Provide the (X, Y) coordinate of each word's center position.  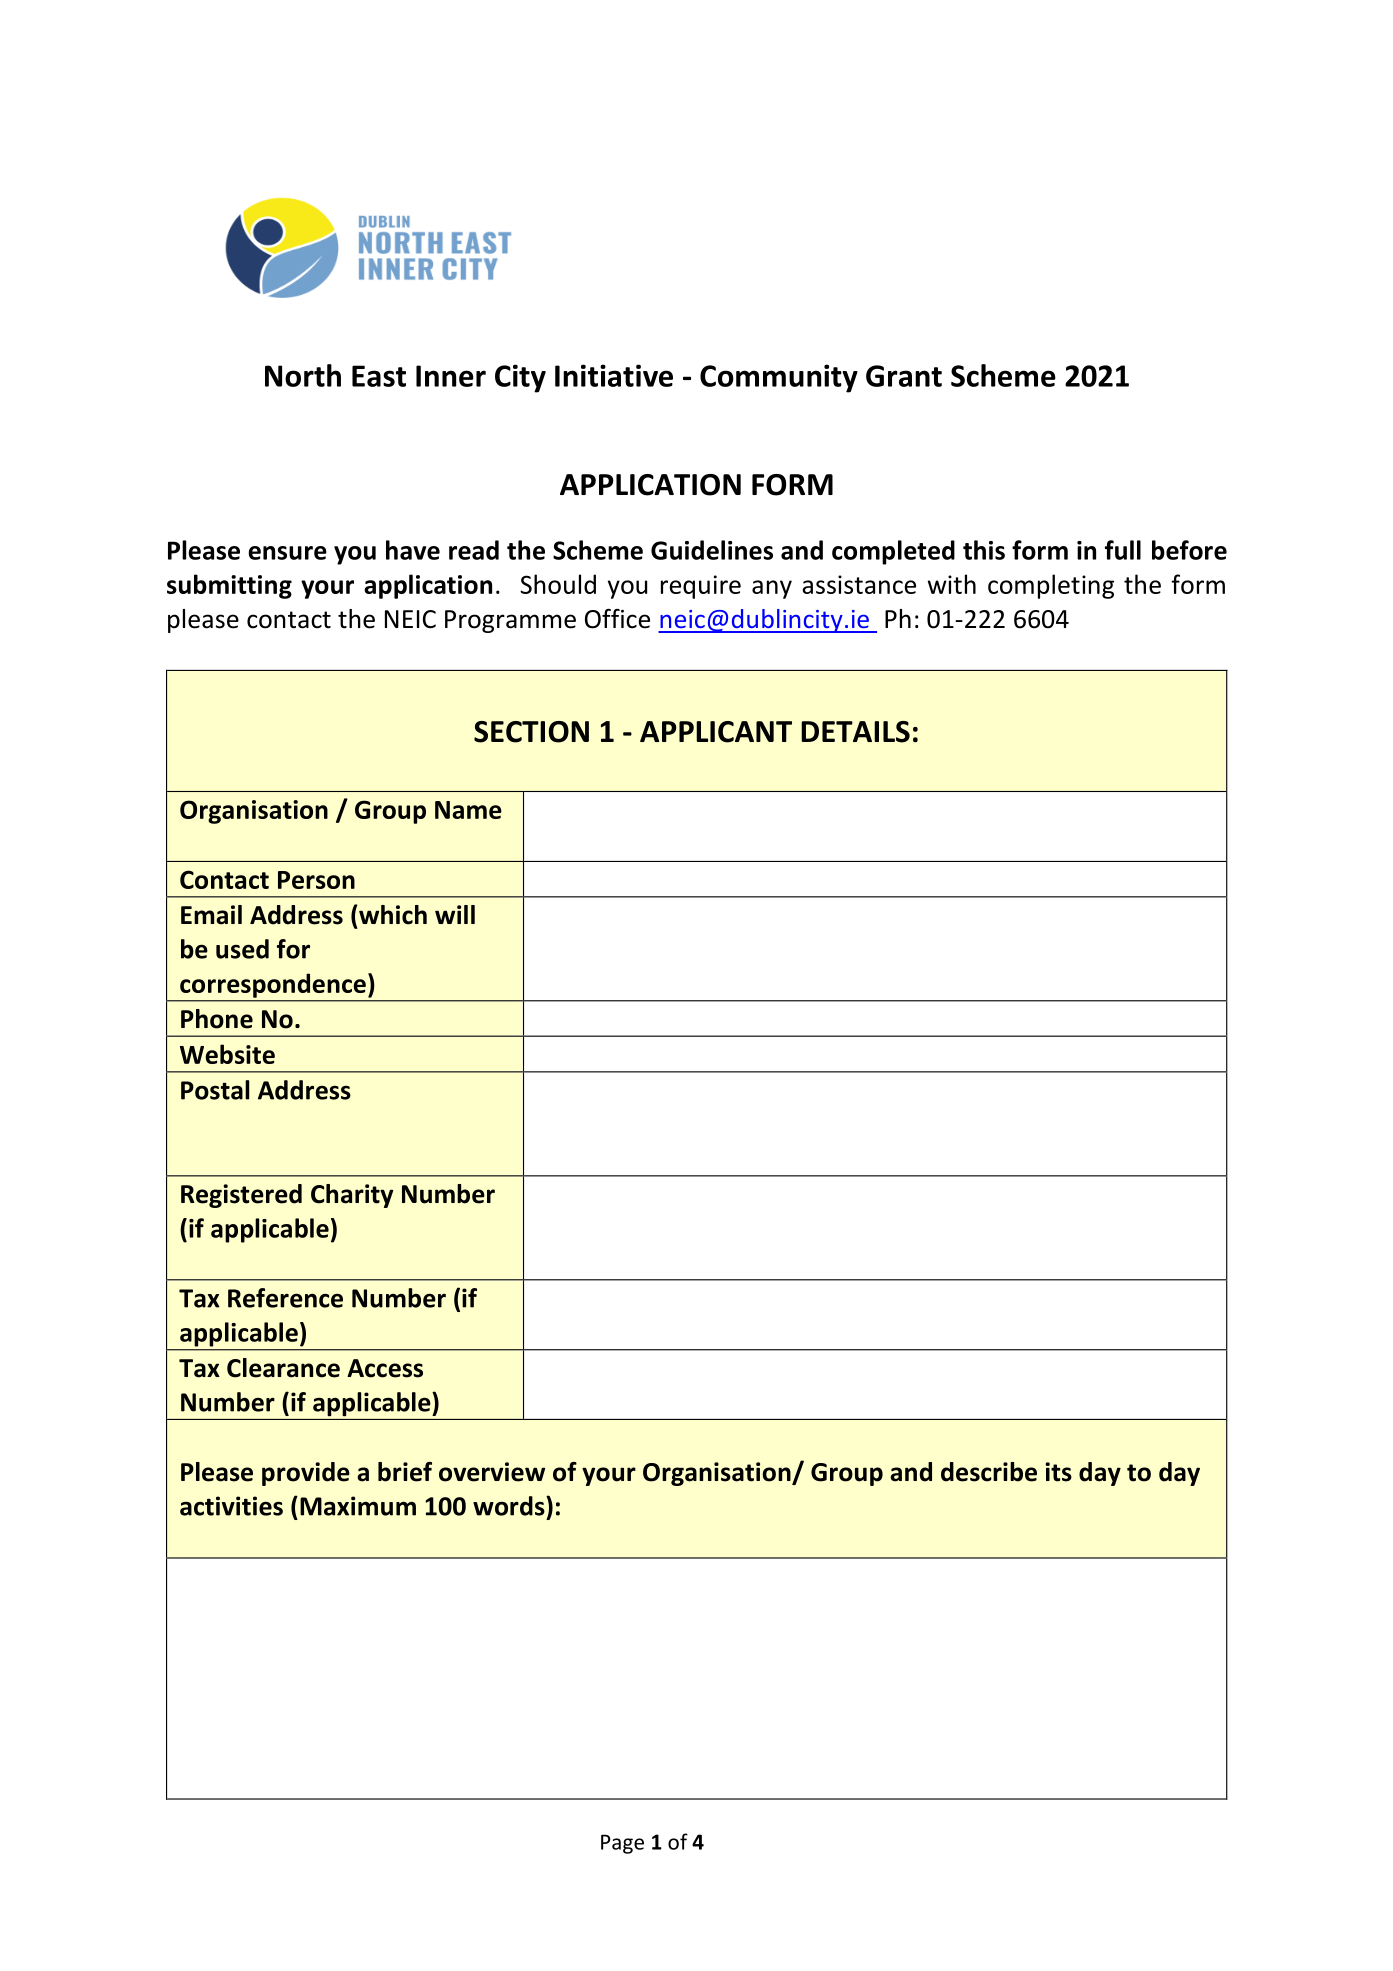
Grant (904, 376)
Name (468, 810)
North (303, 375)
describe (989, 1472)
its (1058, 1472)
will (455, 914)
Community (779, 378)
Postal (215, 1090)
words (510, 1506)
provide (306, 1474)
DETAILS (855, 732)
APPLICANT (716, 732)
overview (492, 1472)
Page (622, 1844)
